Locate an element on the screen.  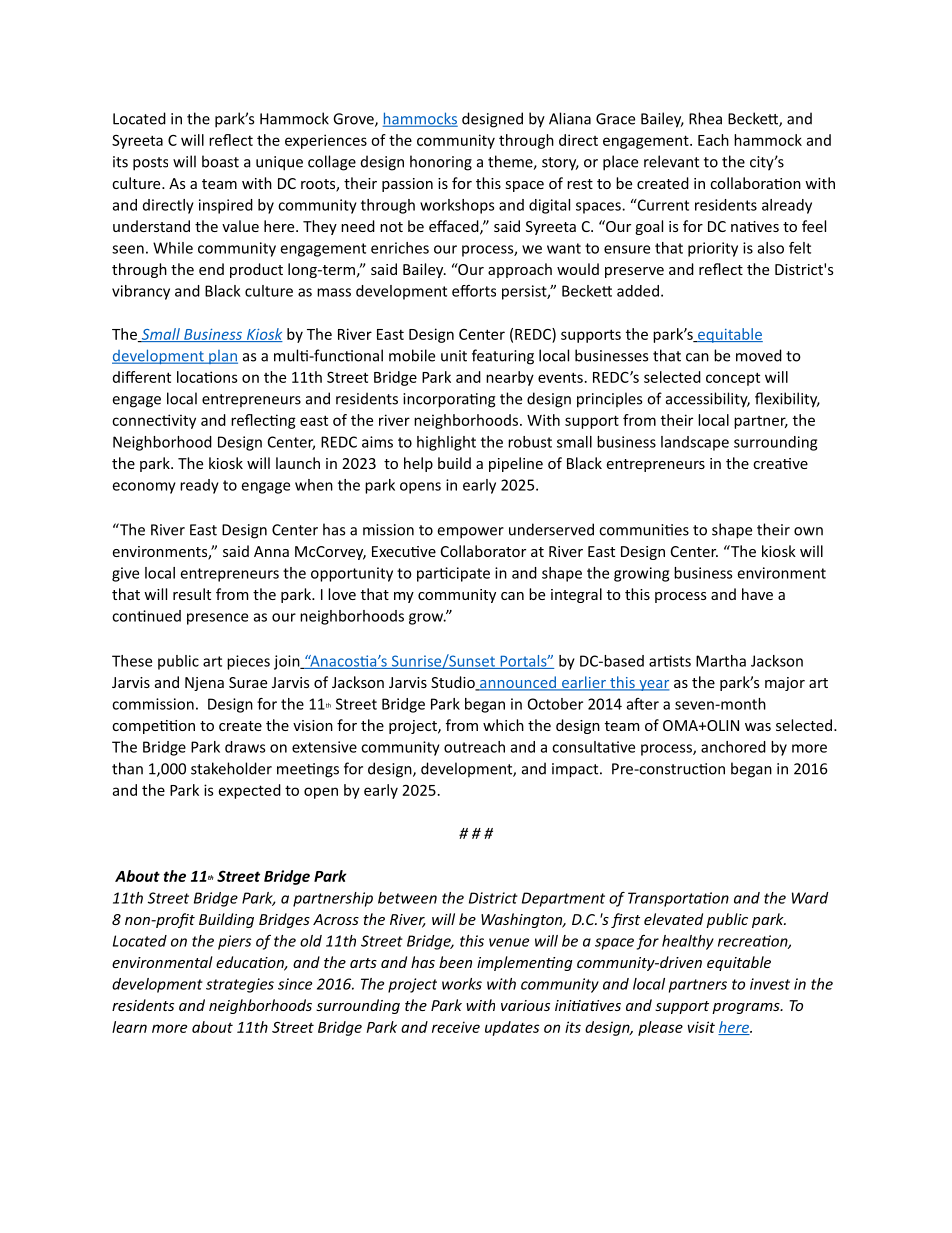
boast is located at coordinates (220, 161).
